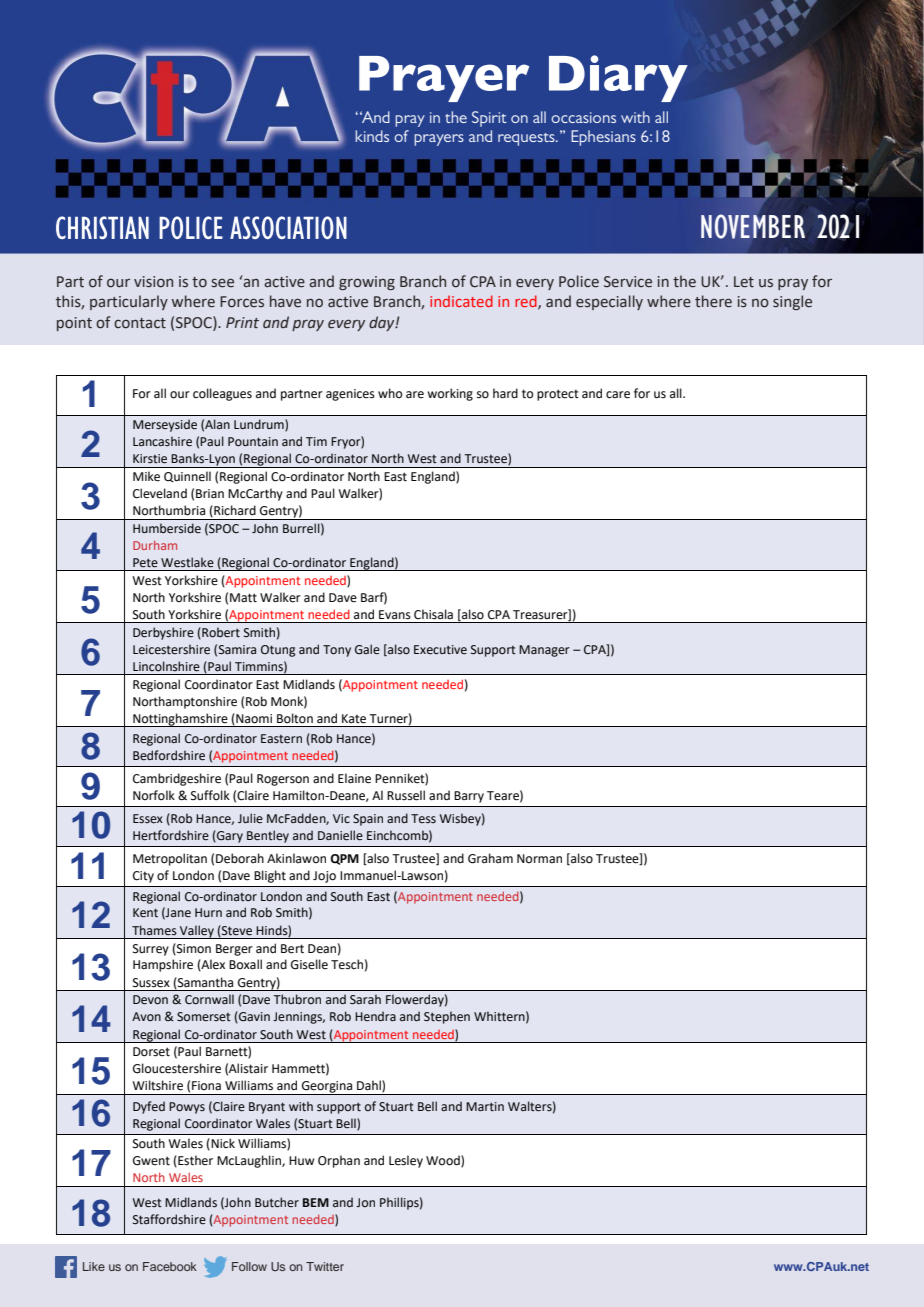  I want to click on Manager, so click(544, 651).
